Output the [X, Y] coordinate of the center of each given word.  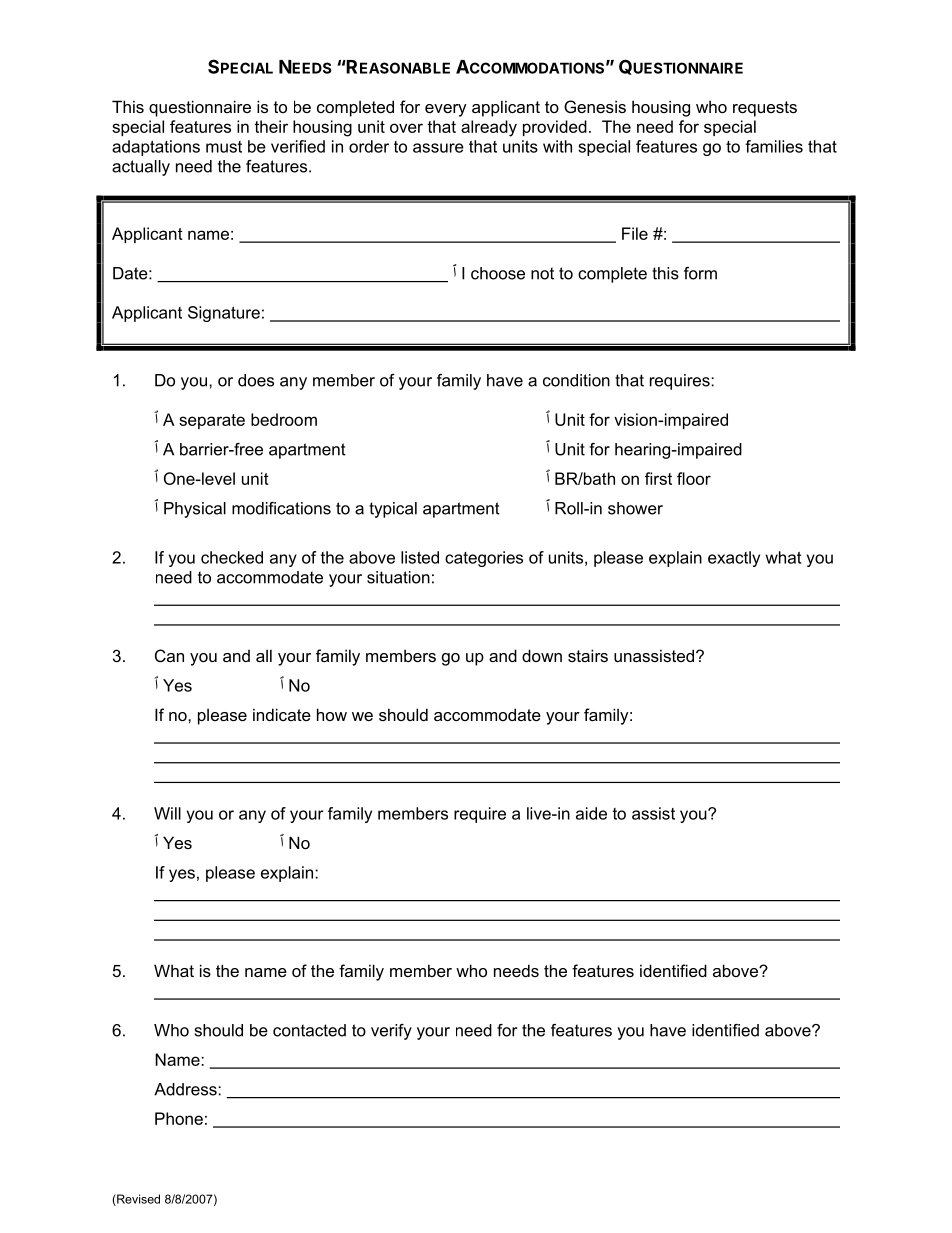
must [224, 147]
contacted [309, 1030]
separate [212, 421]
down [542, 655]
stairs [588, 655]
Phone [179, 1118]
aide [591, 813]
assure [438, 148]
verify [391, 1032]
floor [694, 478]
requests [765, 109]
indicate [282, 714]
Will [167, 813]
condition [576, 380]
